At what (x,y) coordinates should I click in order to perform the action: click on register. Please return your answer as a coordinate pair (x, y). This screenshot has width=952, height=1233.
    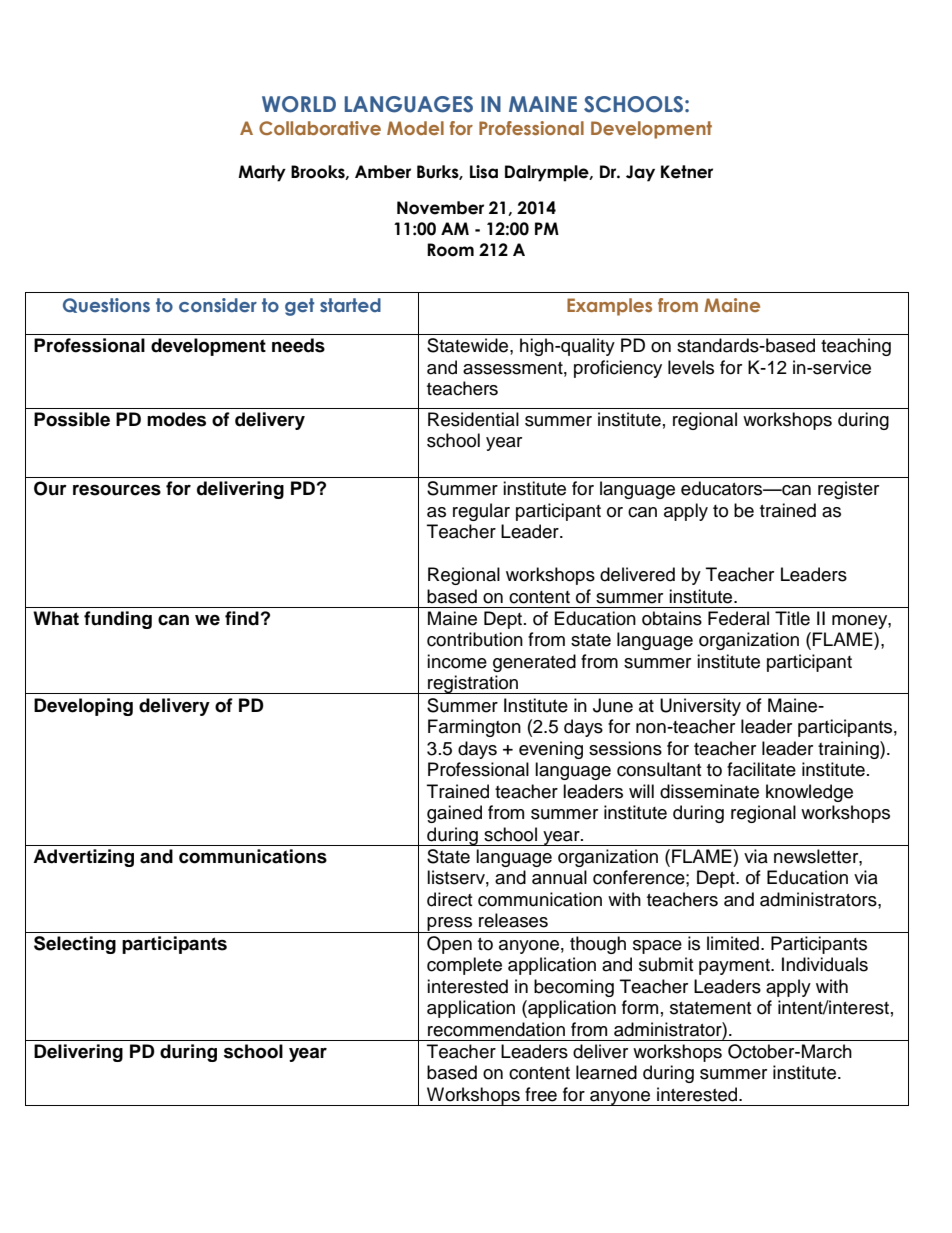
    Looking at the image, I should click on (848, 490).
